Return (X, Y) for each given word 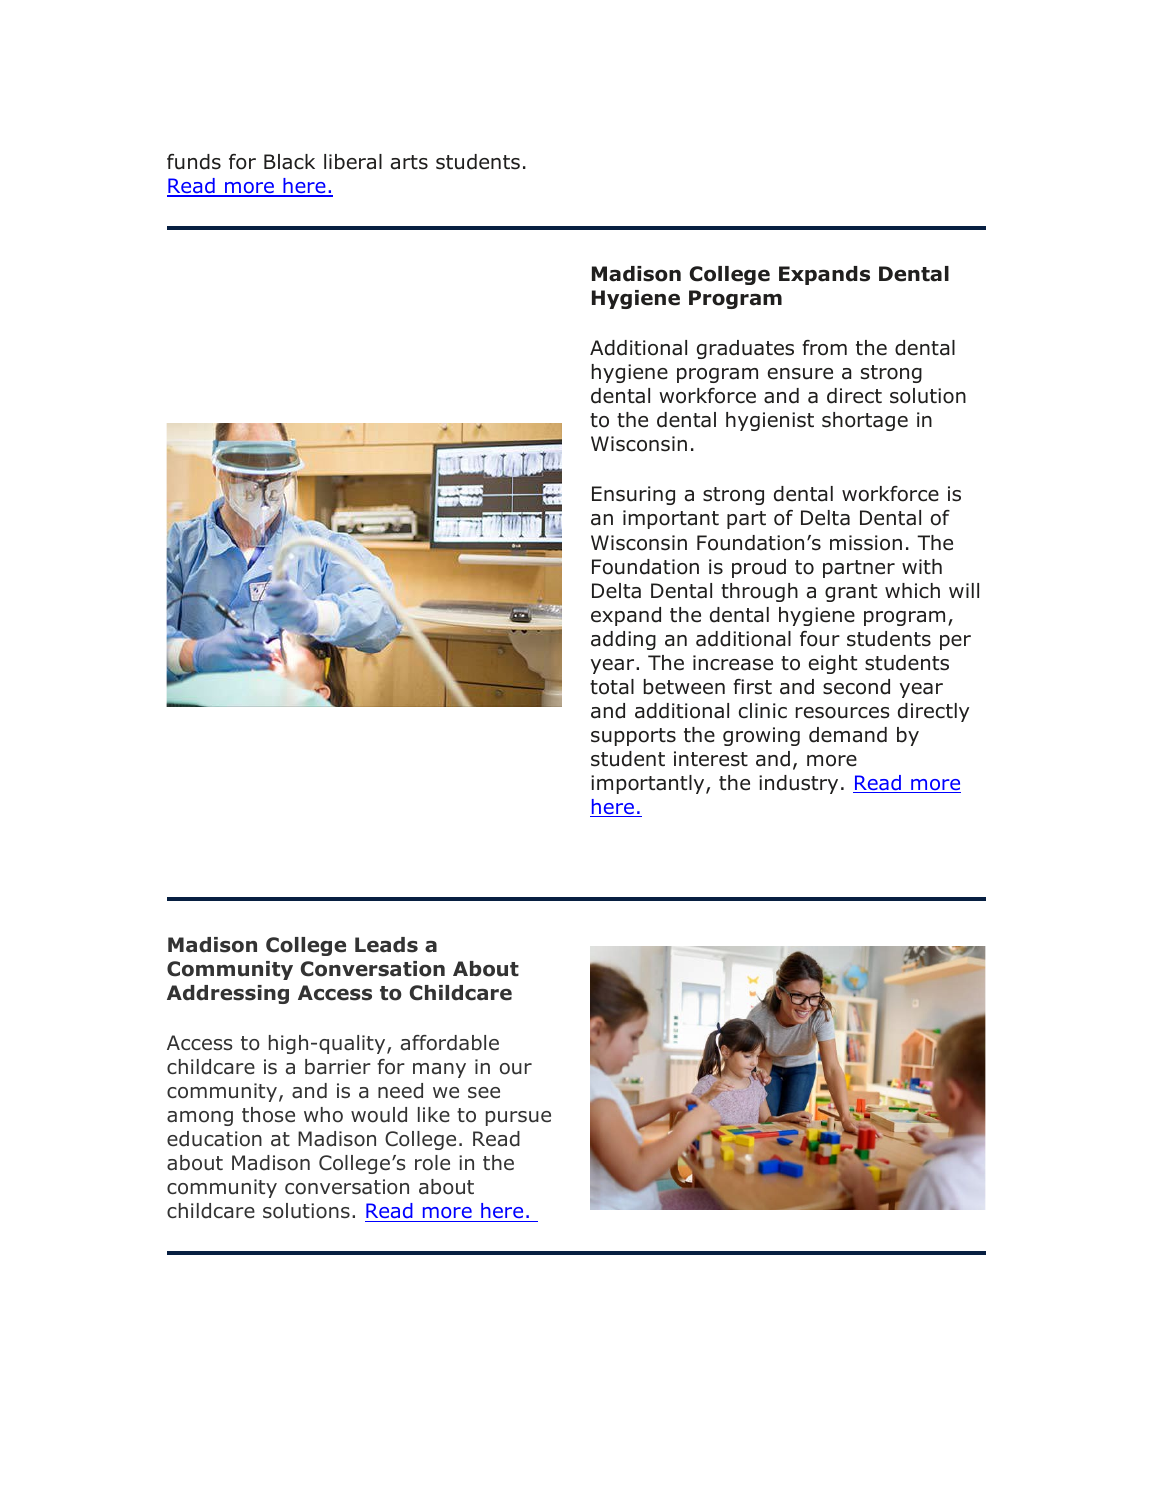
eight (833, 664)
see (484, 1093)
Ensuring (633, 495)
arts (409, 162)
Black (289, 162)
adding (623, 640)
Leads (386, 945)
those (268, 1115)
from (824, 348)
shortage (865, 421)
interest (711, 759)
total (612, 687)
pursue (518, 1118)
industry (798, 784)
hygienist (770, 421)
